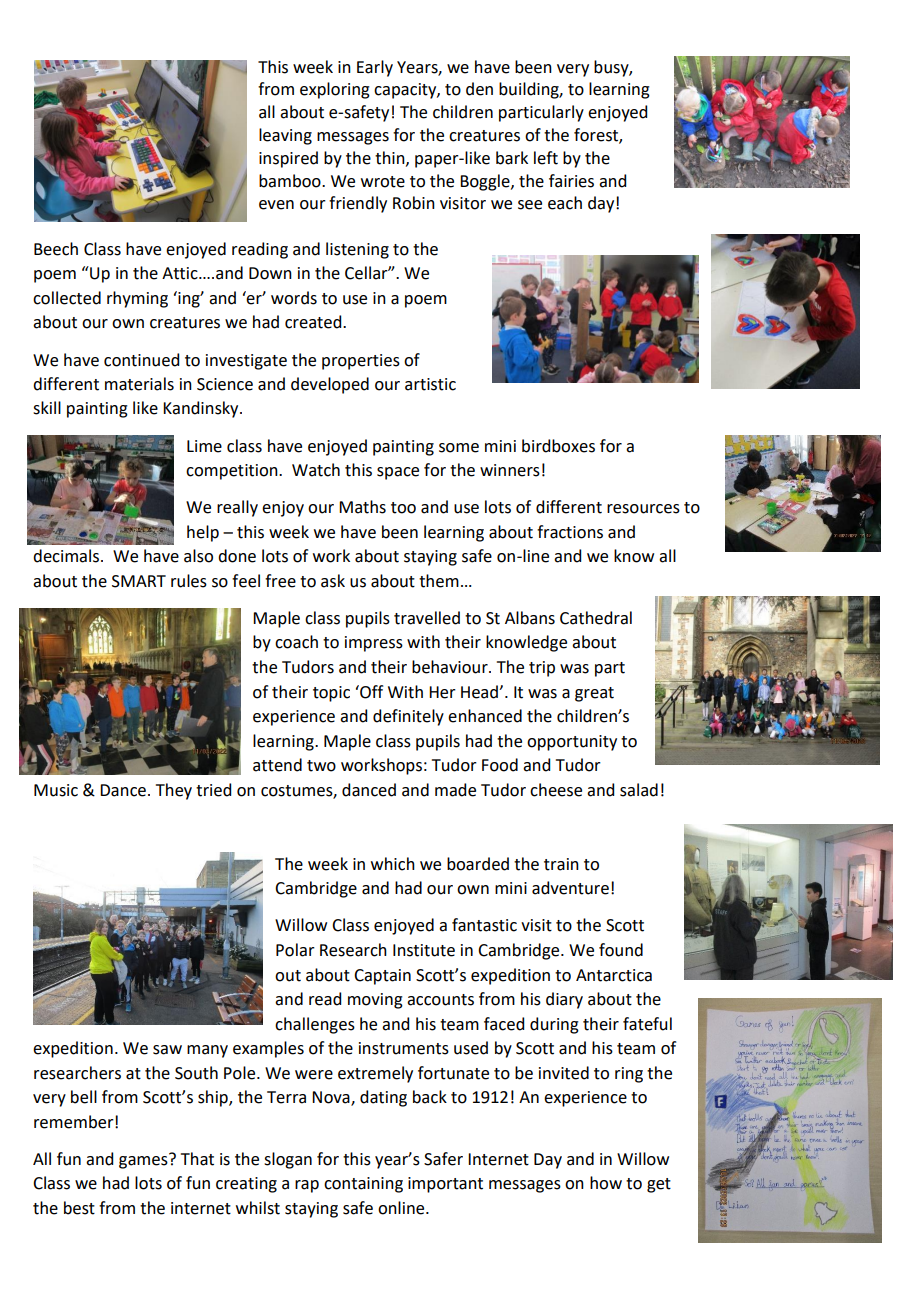 Image resolution: width=924 pixels, height=1308 pixels. What do you see at coordinates (144, 1161) in the screenshot?
I see `games` at bounding box center [144, 1161].
